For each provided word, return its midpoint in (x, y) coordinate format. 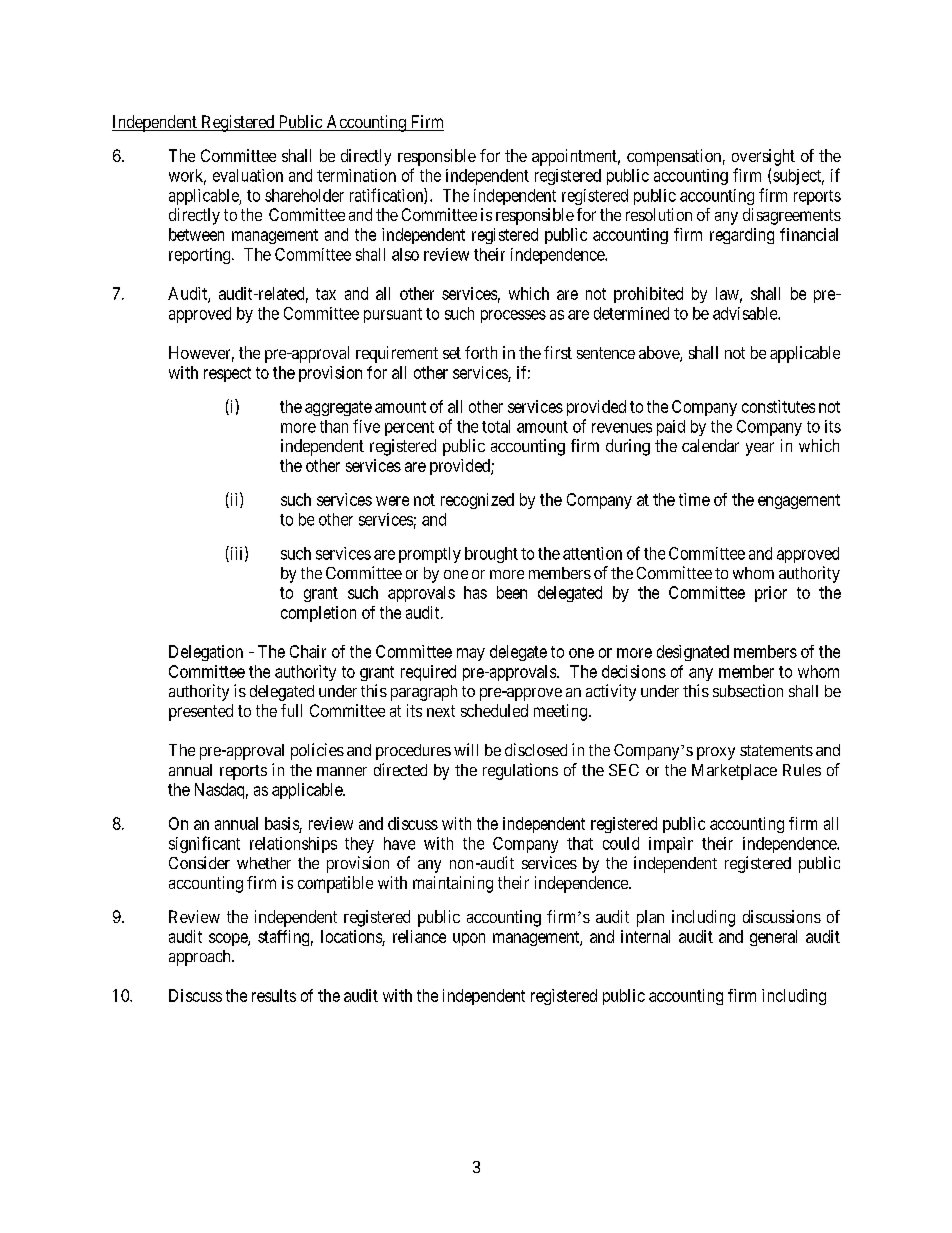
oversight (763, 157)
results (274, 995)
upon (469, 939)
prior (771, 594)
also (405, 254)
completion (318, 614)
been (512, 592)
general (773, 938)
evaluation (248, 175)
